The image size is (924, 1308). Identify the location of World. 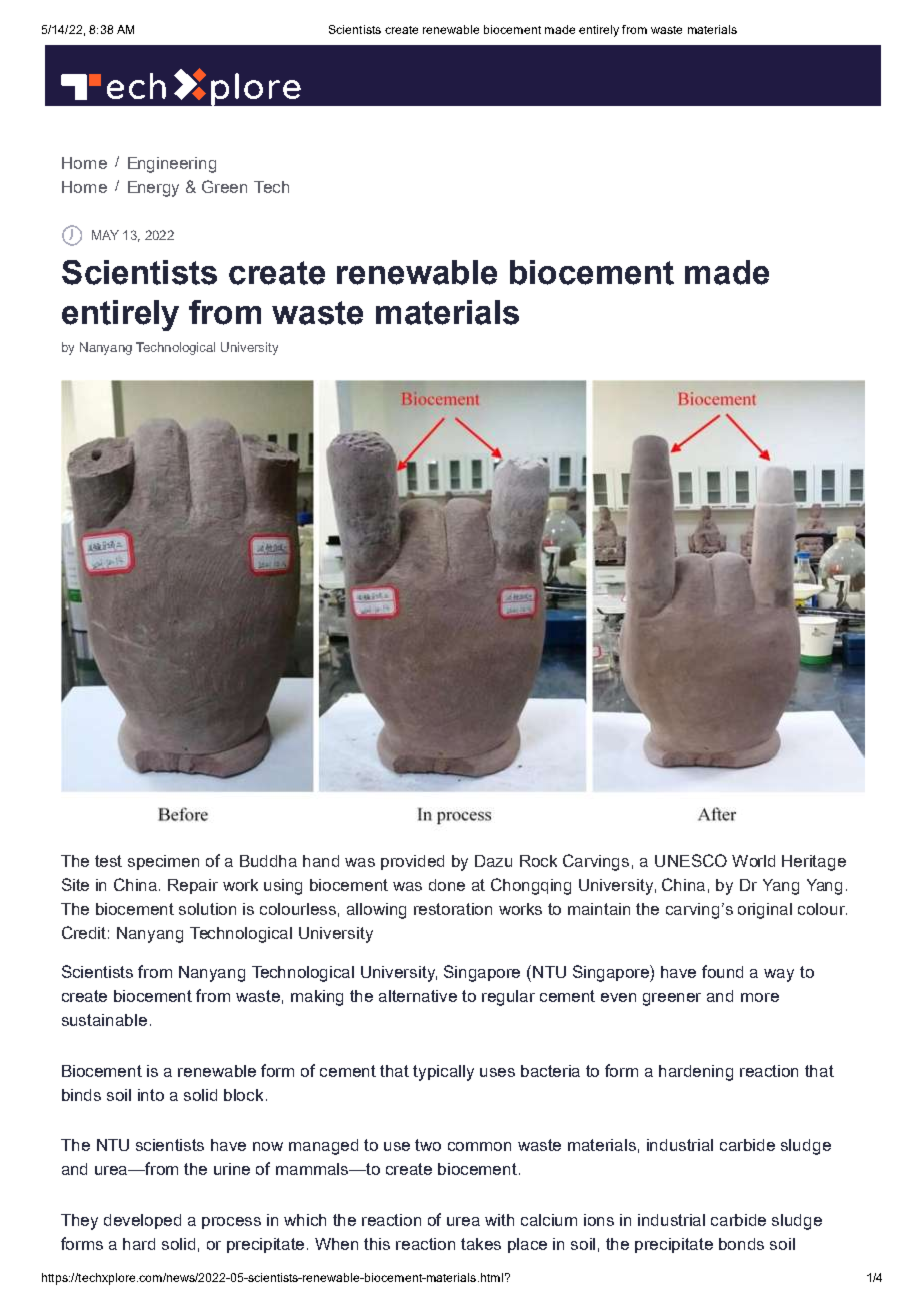
(753, 861).
